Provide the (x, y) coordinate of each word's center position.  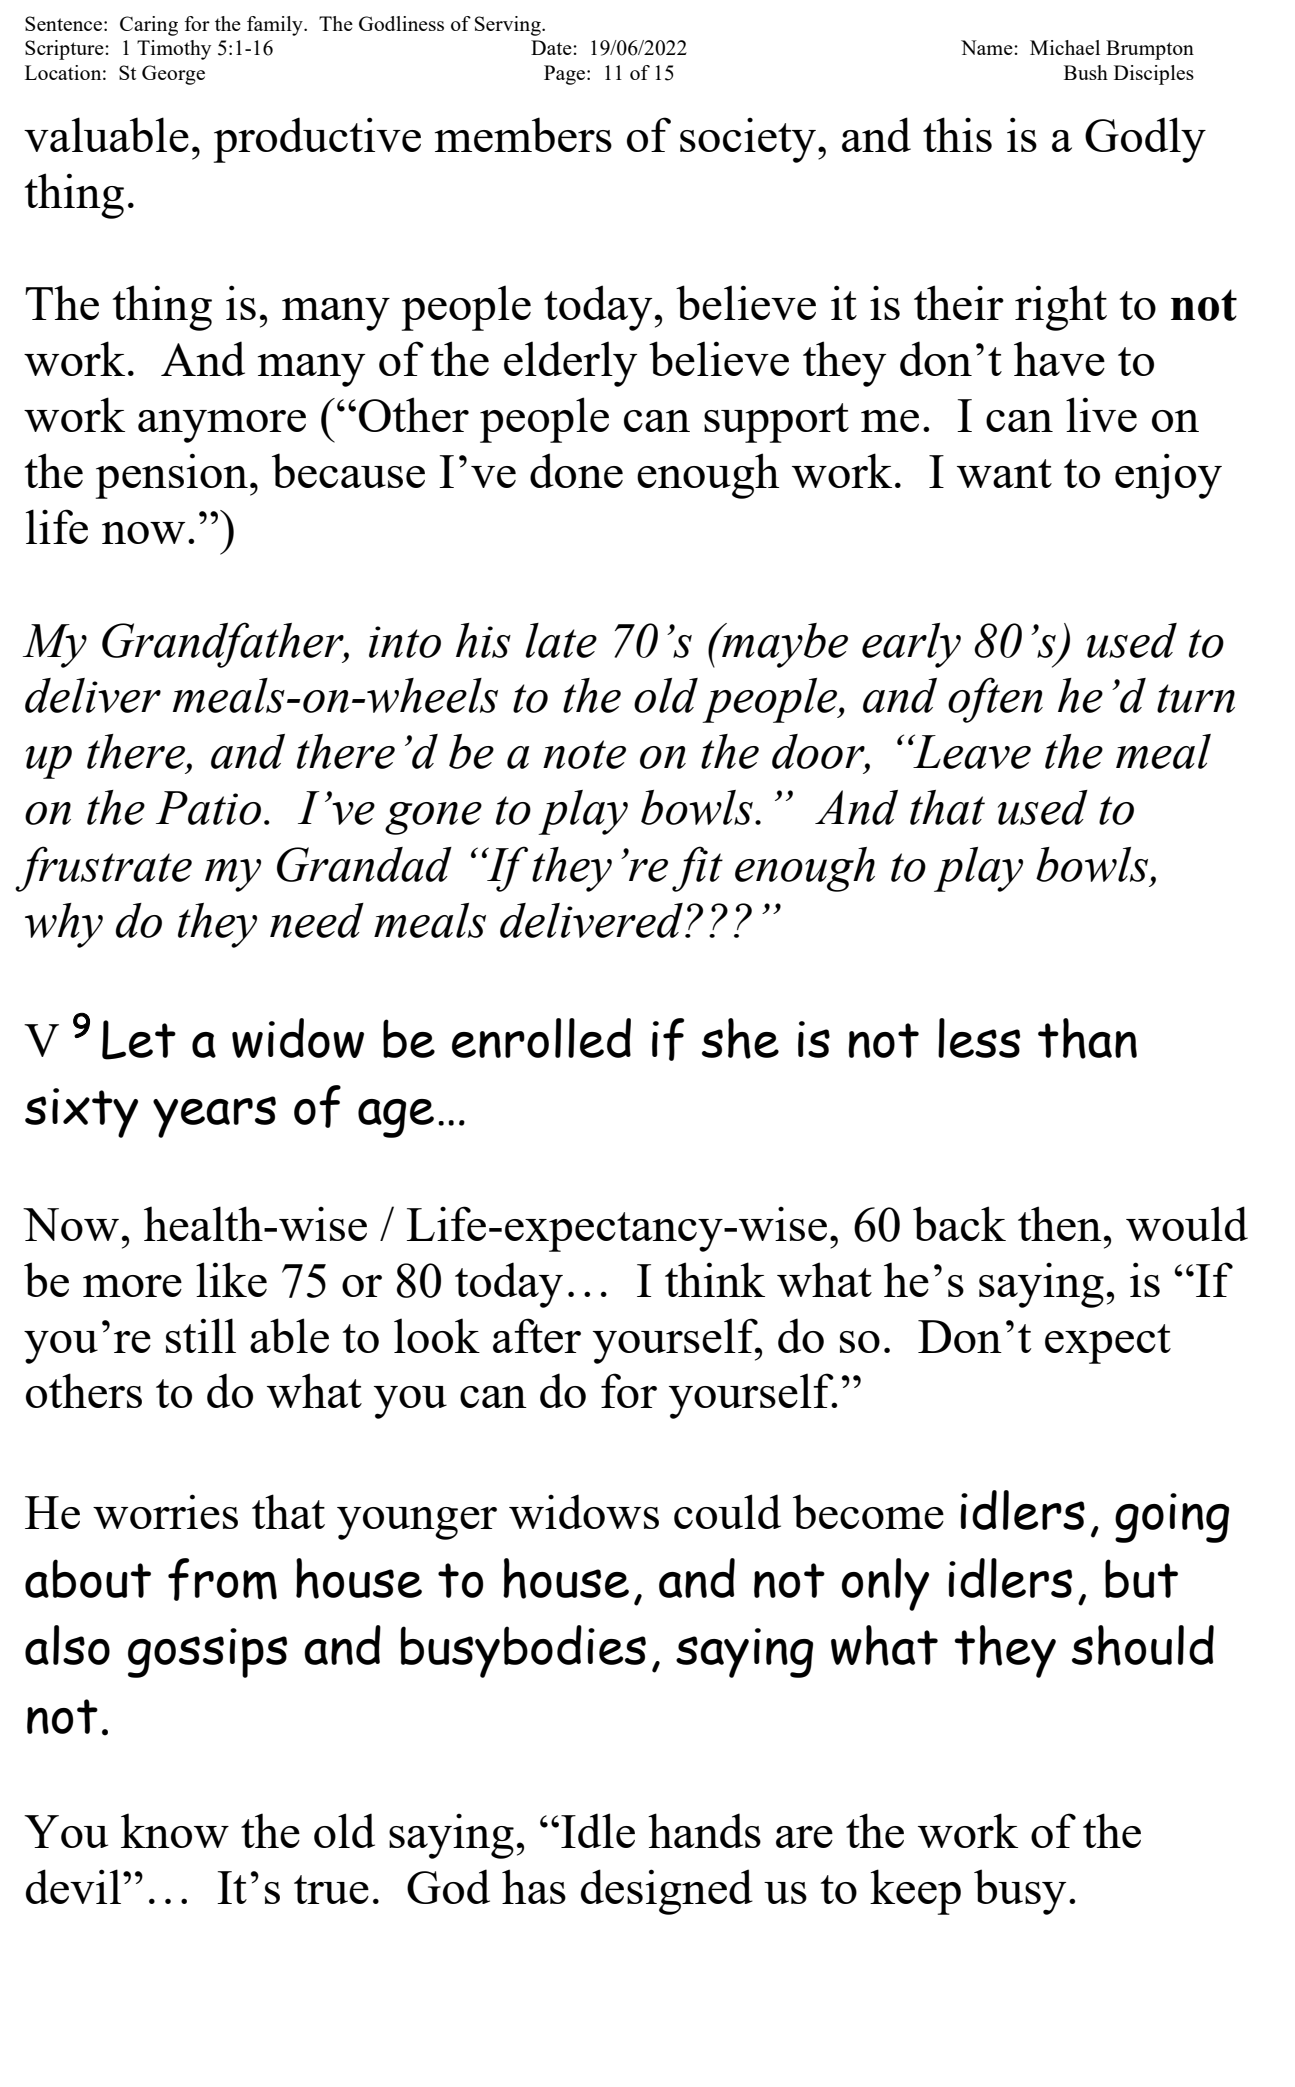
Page (566, 75)
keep (915, 1892)
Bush (1086, 72)
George (173, 75)
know (175, 1830)
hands (704, 1830)
